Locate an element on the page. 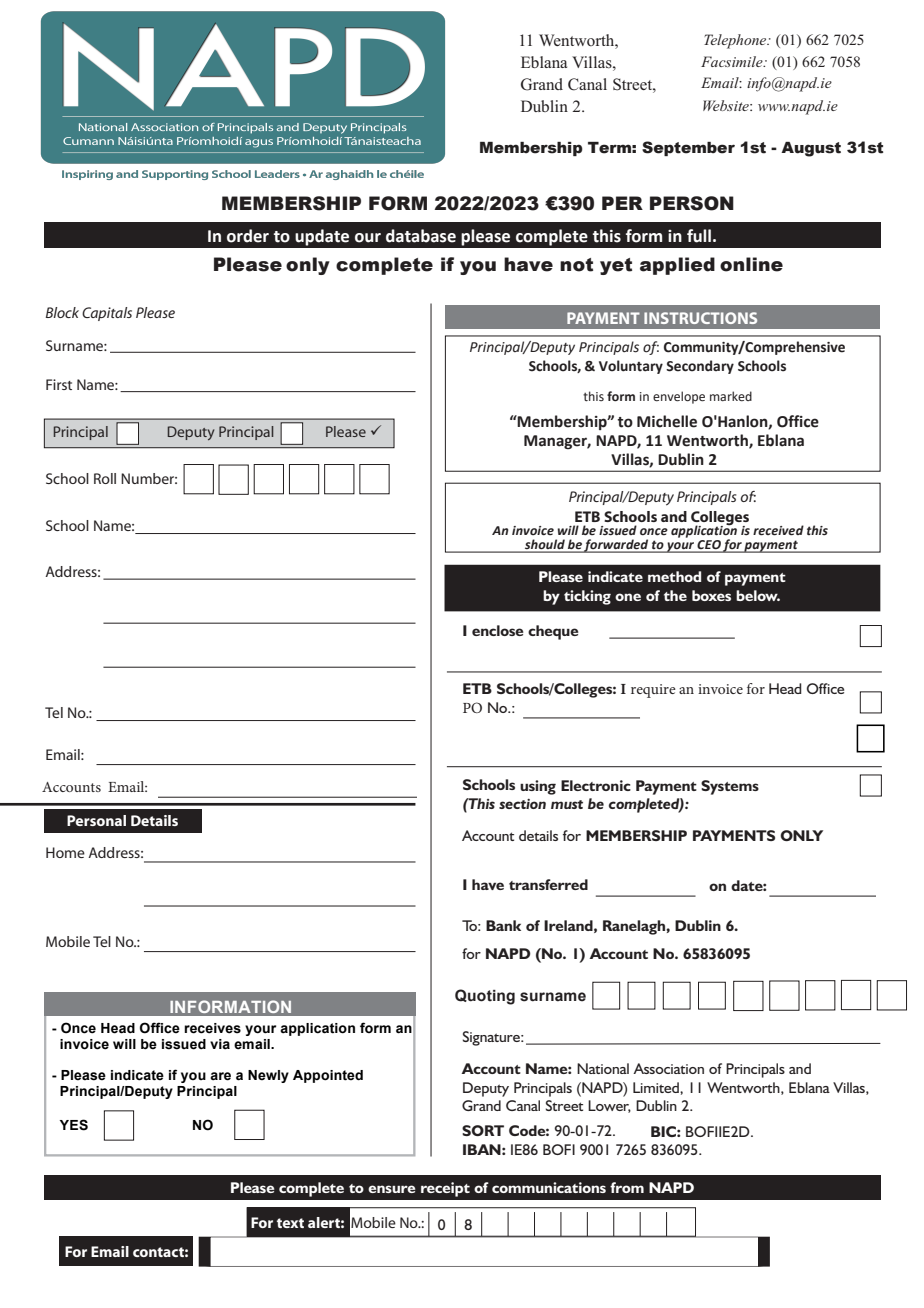 The image size is (924, 1308). Facsimile is located at coordinates (733, 61).
